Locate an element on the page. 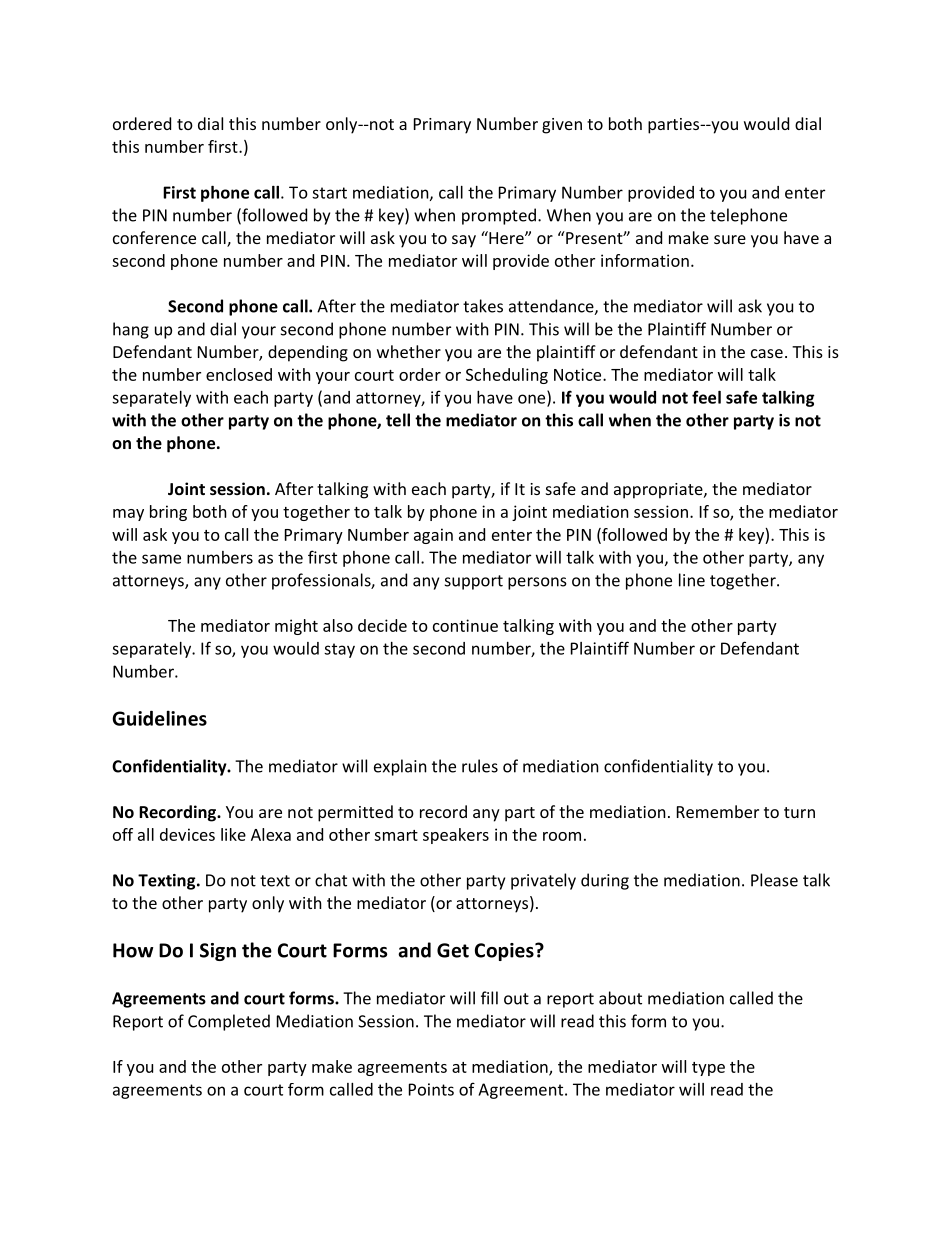 The image size is (952, 1233). sure is located at coordinates (730, 239).
